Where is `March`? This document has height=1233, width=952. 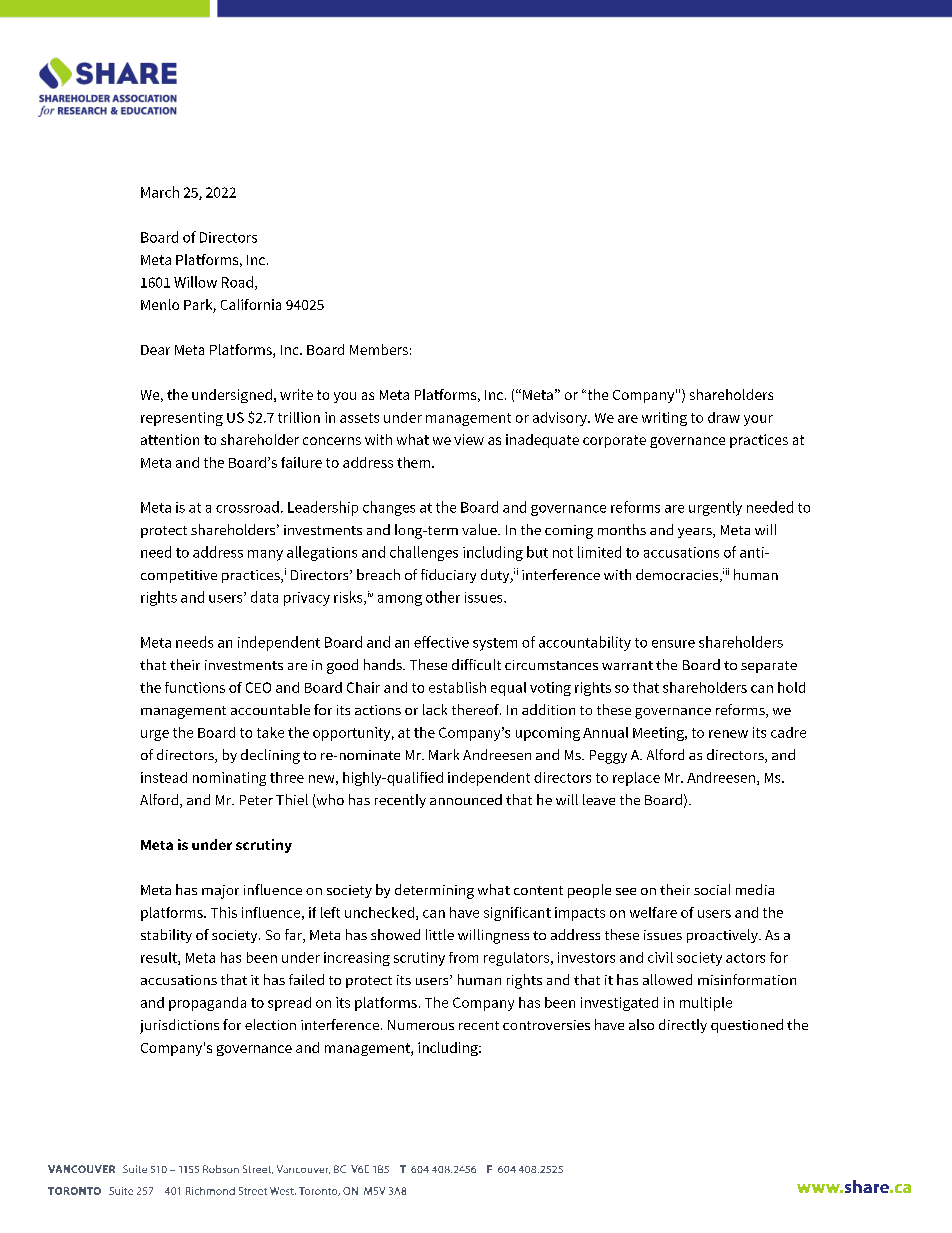 March is located at coordinates (160, 192).
